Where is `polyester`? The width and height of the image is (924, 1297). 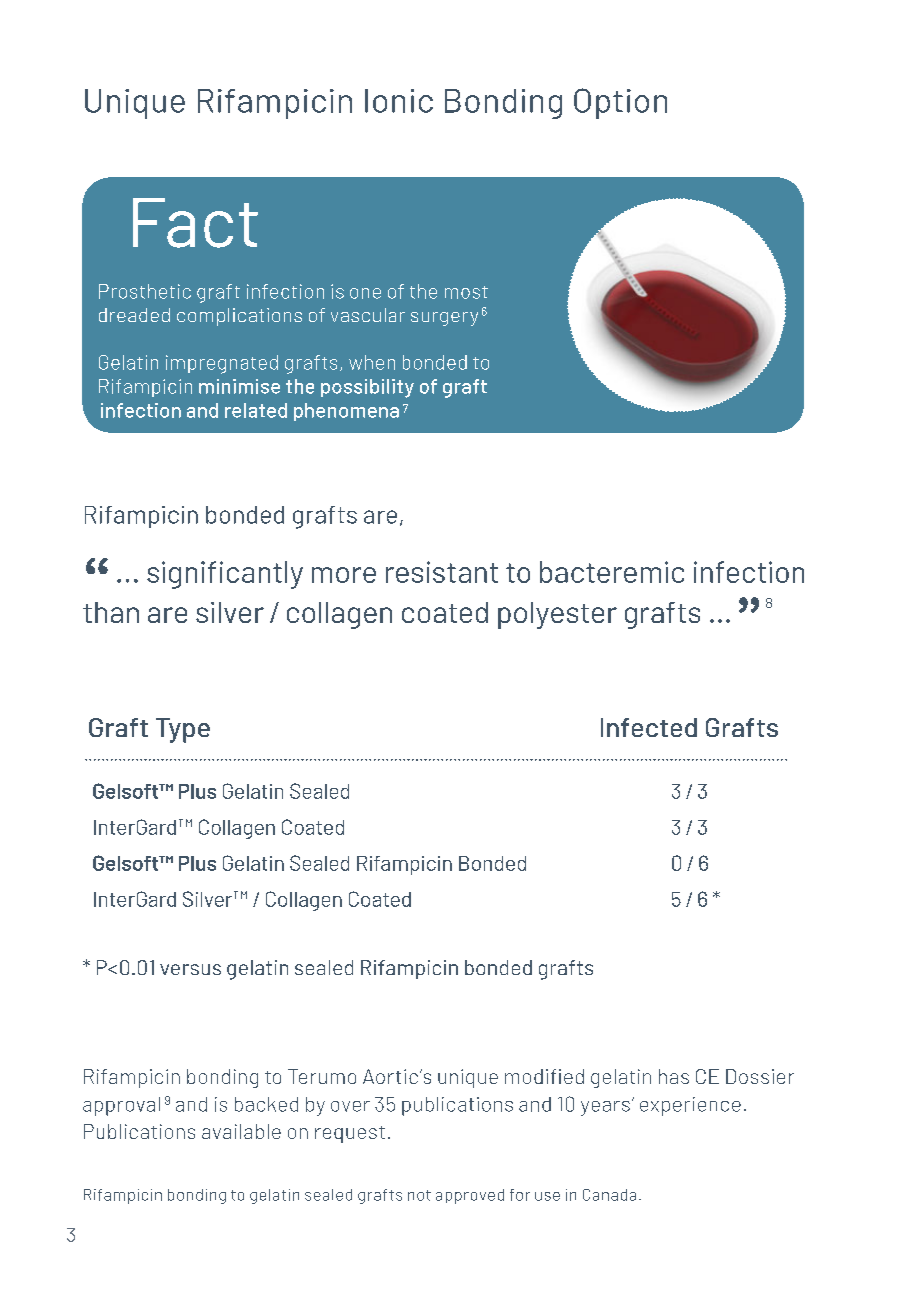
polyester is located at coordinates (557, 615).
